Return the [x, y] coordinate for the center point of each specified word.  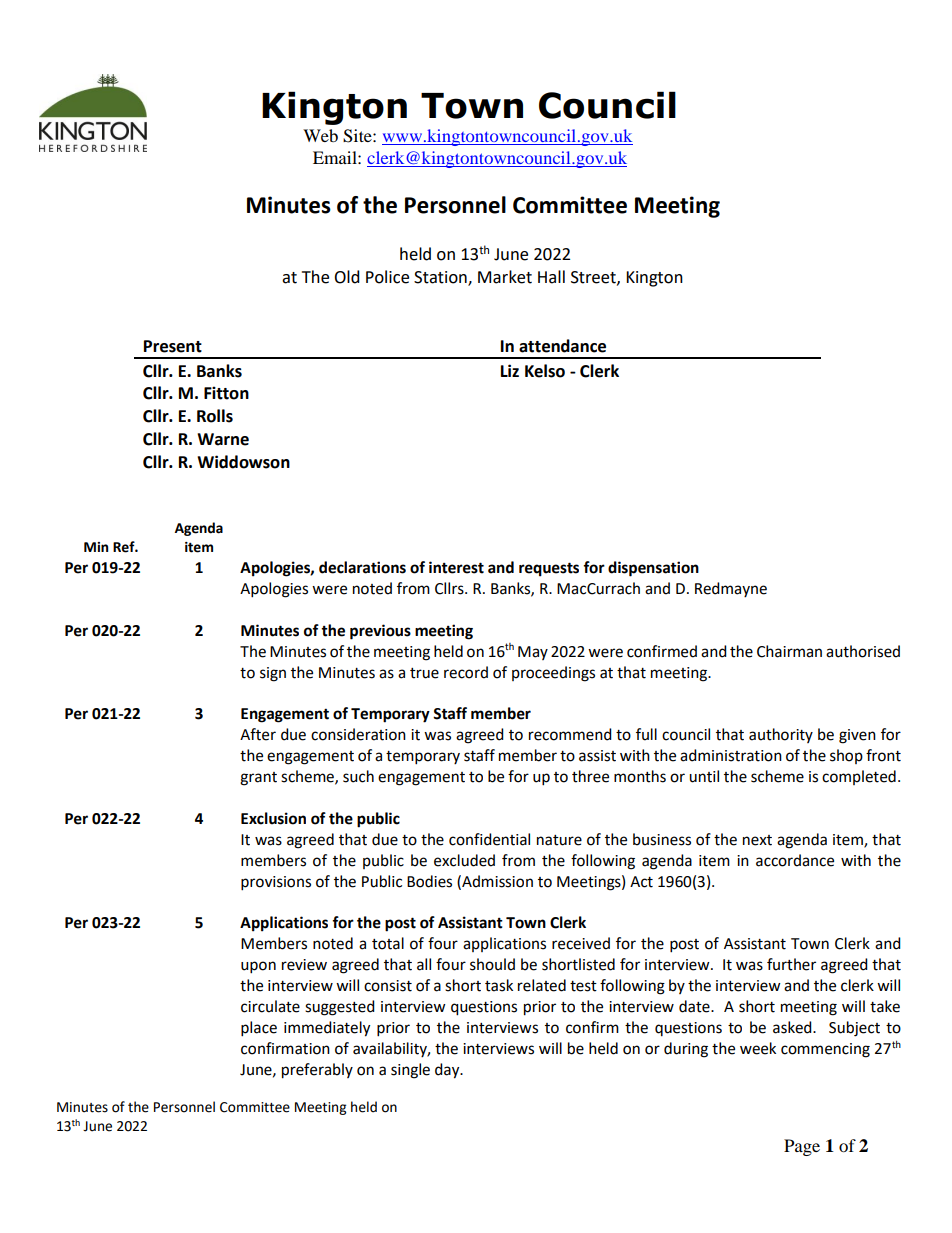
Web [320, 135]
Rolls [215, 416]
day [448, 1071]
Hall [551, 277]
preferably [317, 1071]
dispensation [653, 569]
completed [859, 777]
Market [505, 277]
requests [549, 569]
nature [559, 840]
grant [258, 779]
